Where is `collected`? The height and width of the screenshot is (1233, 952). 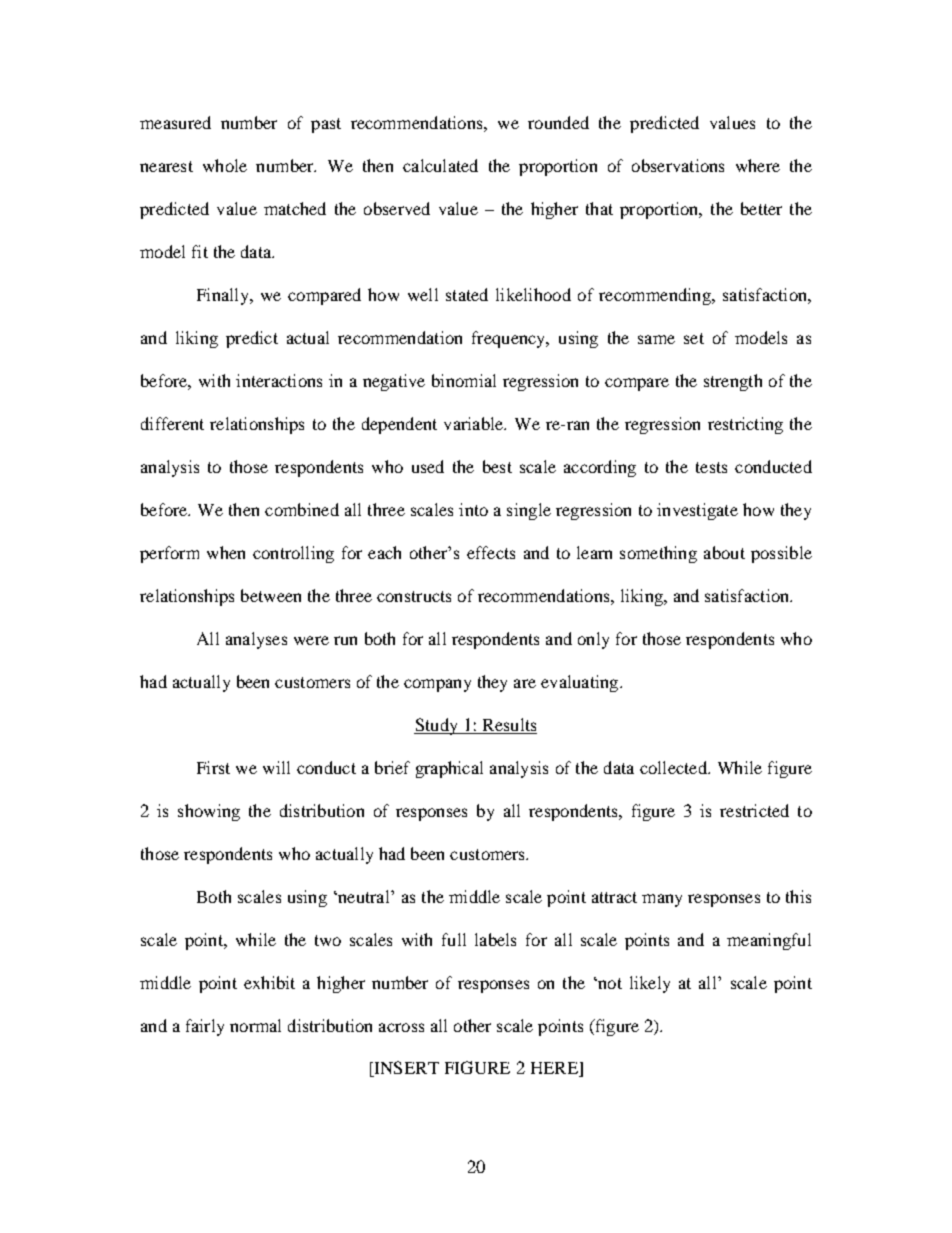 collected is located at coordinates (674, 767).
